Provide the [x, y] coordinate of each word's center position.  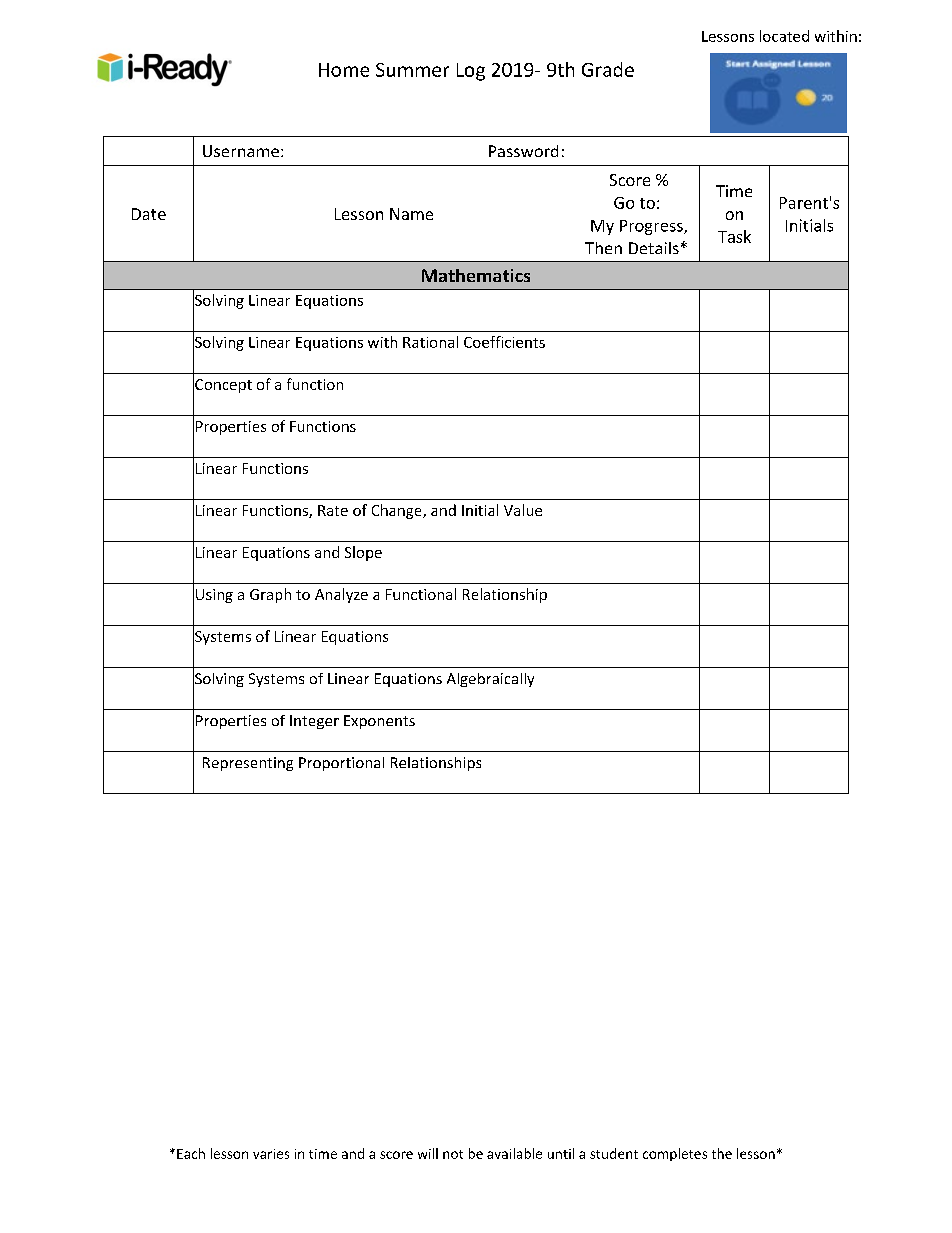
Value [523, 510]
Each [191, 1153]
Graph [270, 595]
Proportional [341, 764]
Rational [430, 342]
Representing [248, 764]
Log [471, 72]
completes [675, 1154]
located [784, 36]
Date [149, 214]
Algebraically [490, 680]
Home [344, 70]
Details [654, 248]
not [453, 1154]
